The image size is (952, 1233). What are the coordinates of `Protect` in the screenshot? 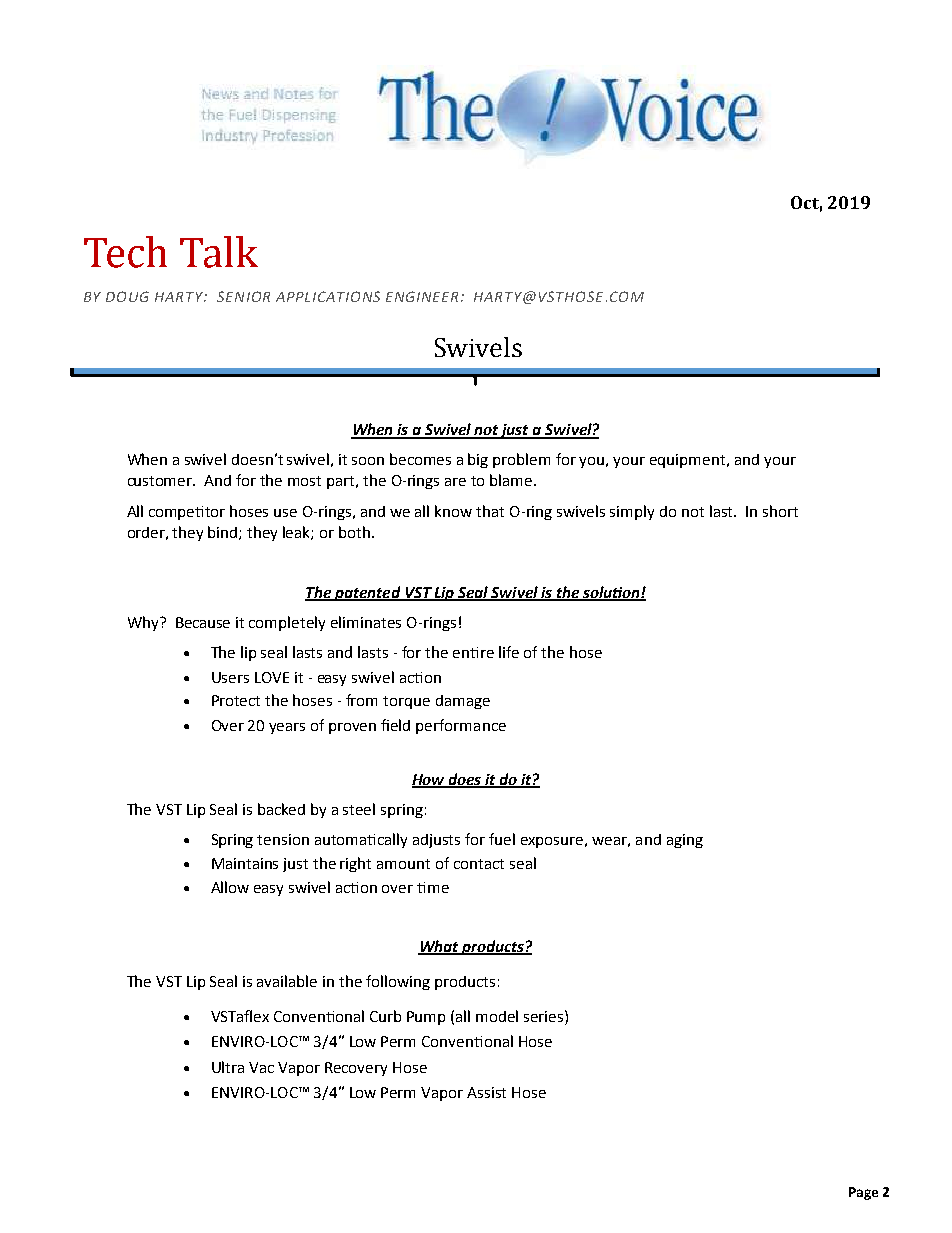 It's located at (236, 700).
